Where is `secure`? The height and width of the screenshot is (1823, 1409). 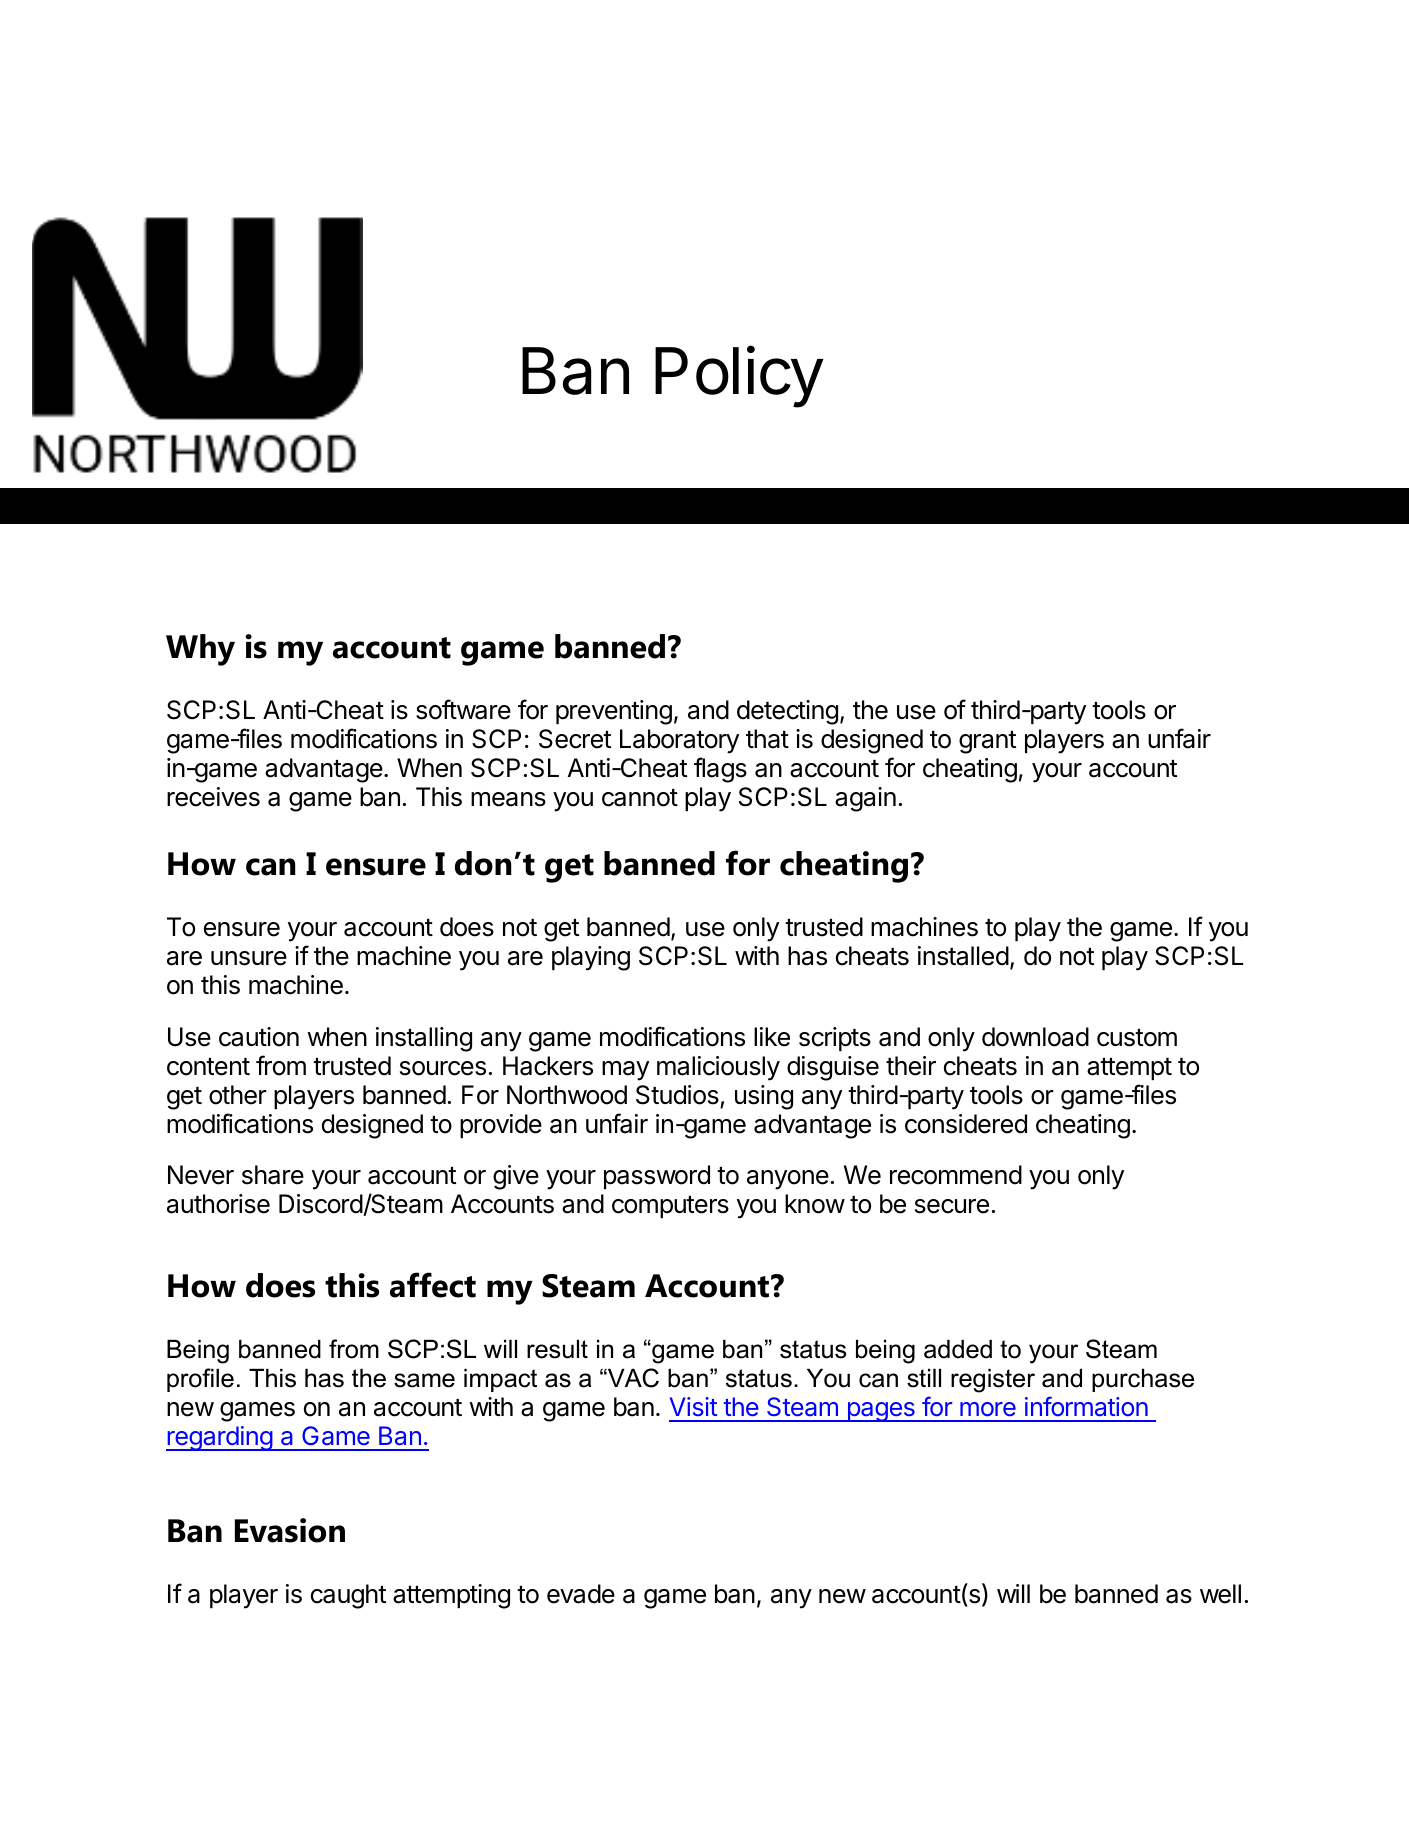
secure is located at coordinates (952, 1206).
